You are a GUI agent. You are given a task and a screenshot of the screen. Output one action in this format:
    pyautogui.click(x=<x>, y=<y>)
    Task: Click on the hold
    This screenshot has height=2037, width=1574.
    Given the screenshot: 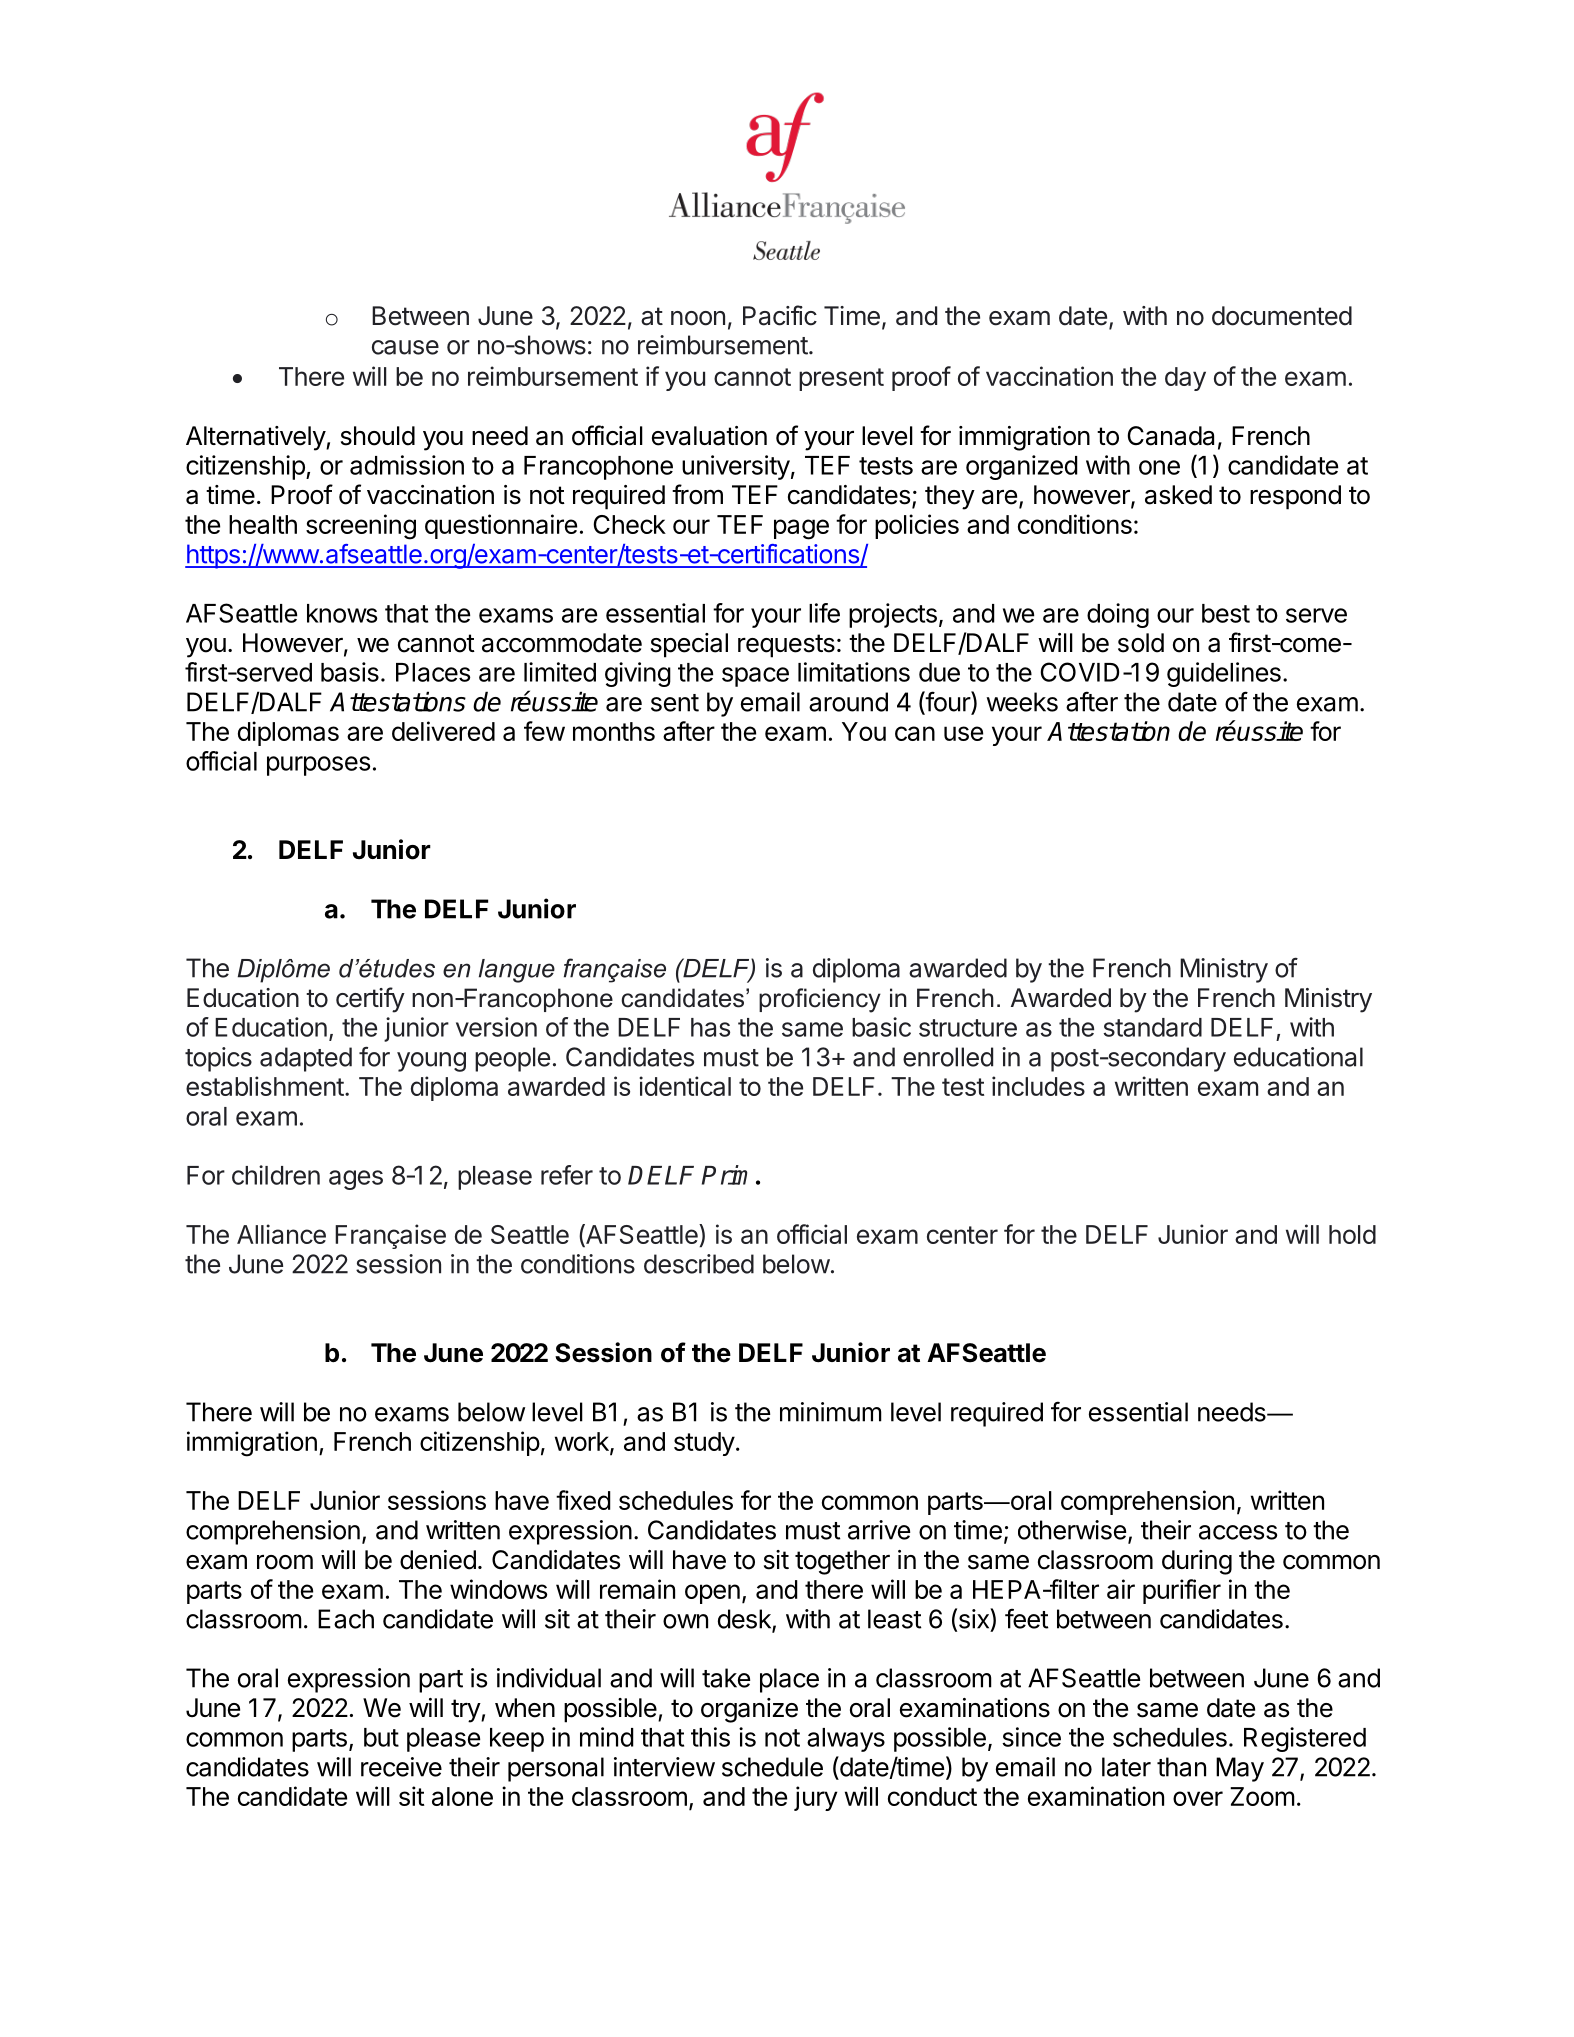 What is the action you would take?
    pyautogui.click(x=1352, y=1234)
